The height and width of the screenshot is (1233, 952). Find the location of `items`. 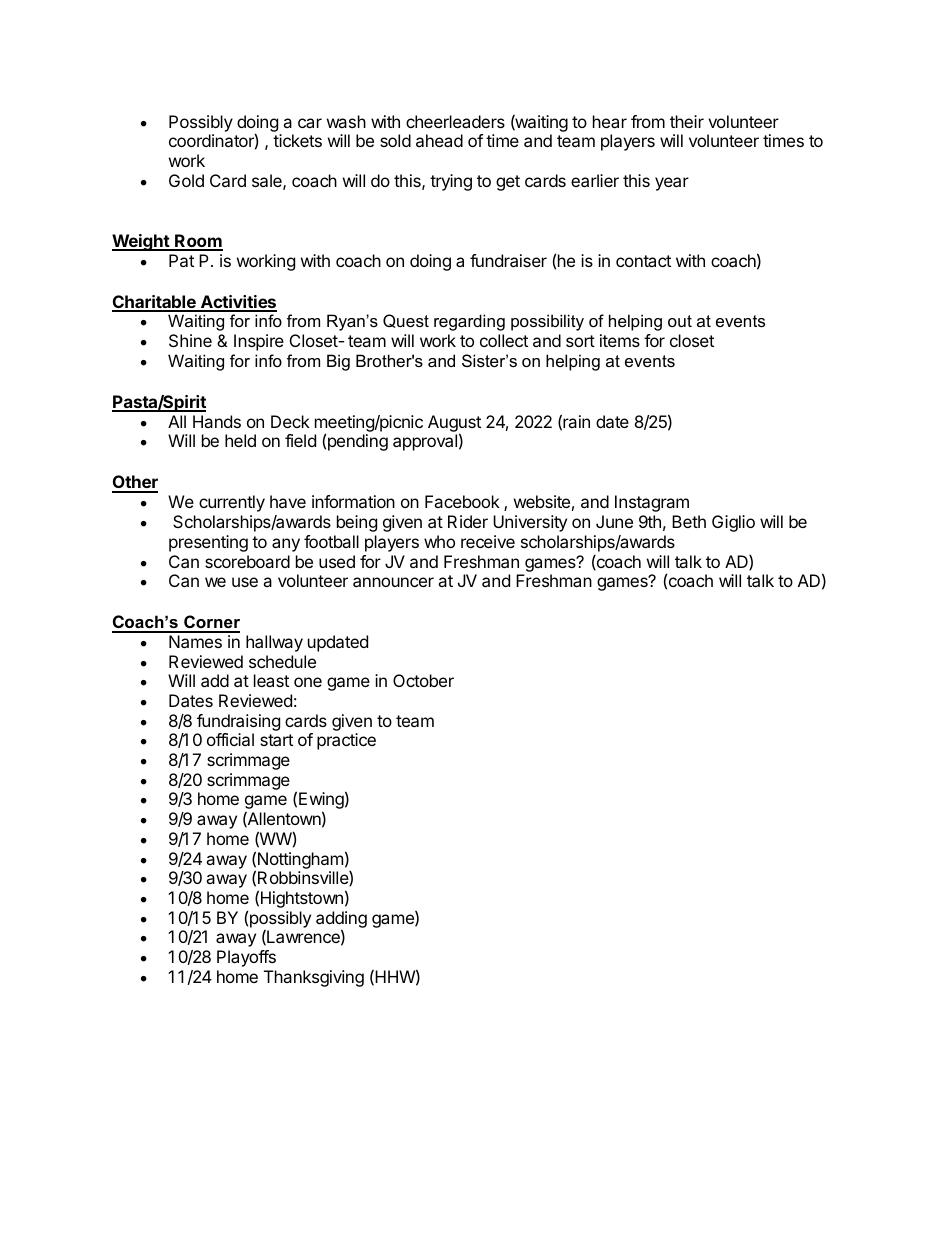

items is located at coordinates (620, 340).
